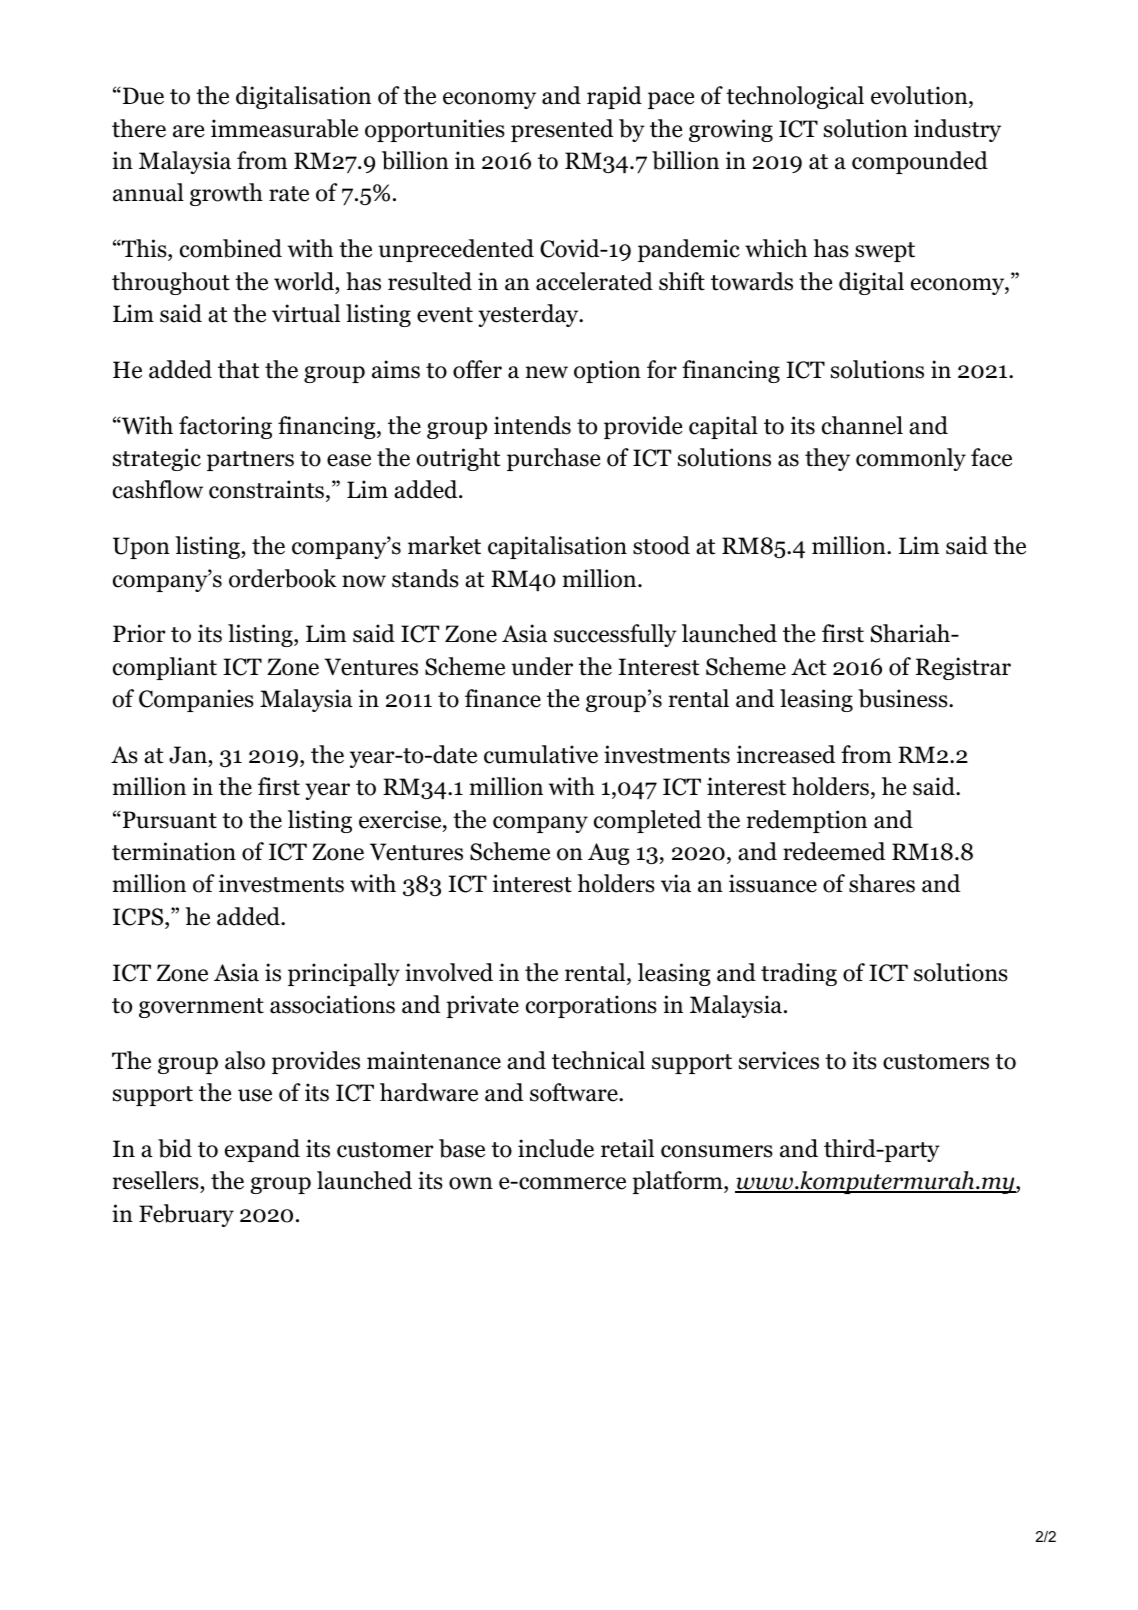 The width and height of the screenshot is (1138, 1610). Describe the element at coordinates (262, 1150) in the screenshot. I see `expand` at that location.
